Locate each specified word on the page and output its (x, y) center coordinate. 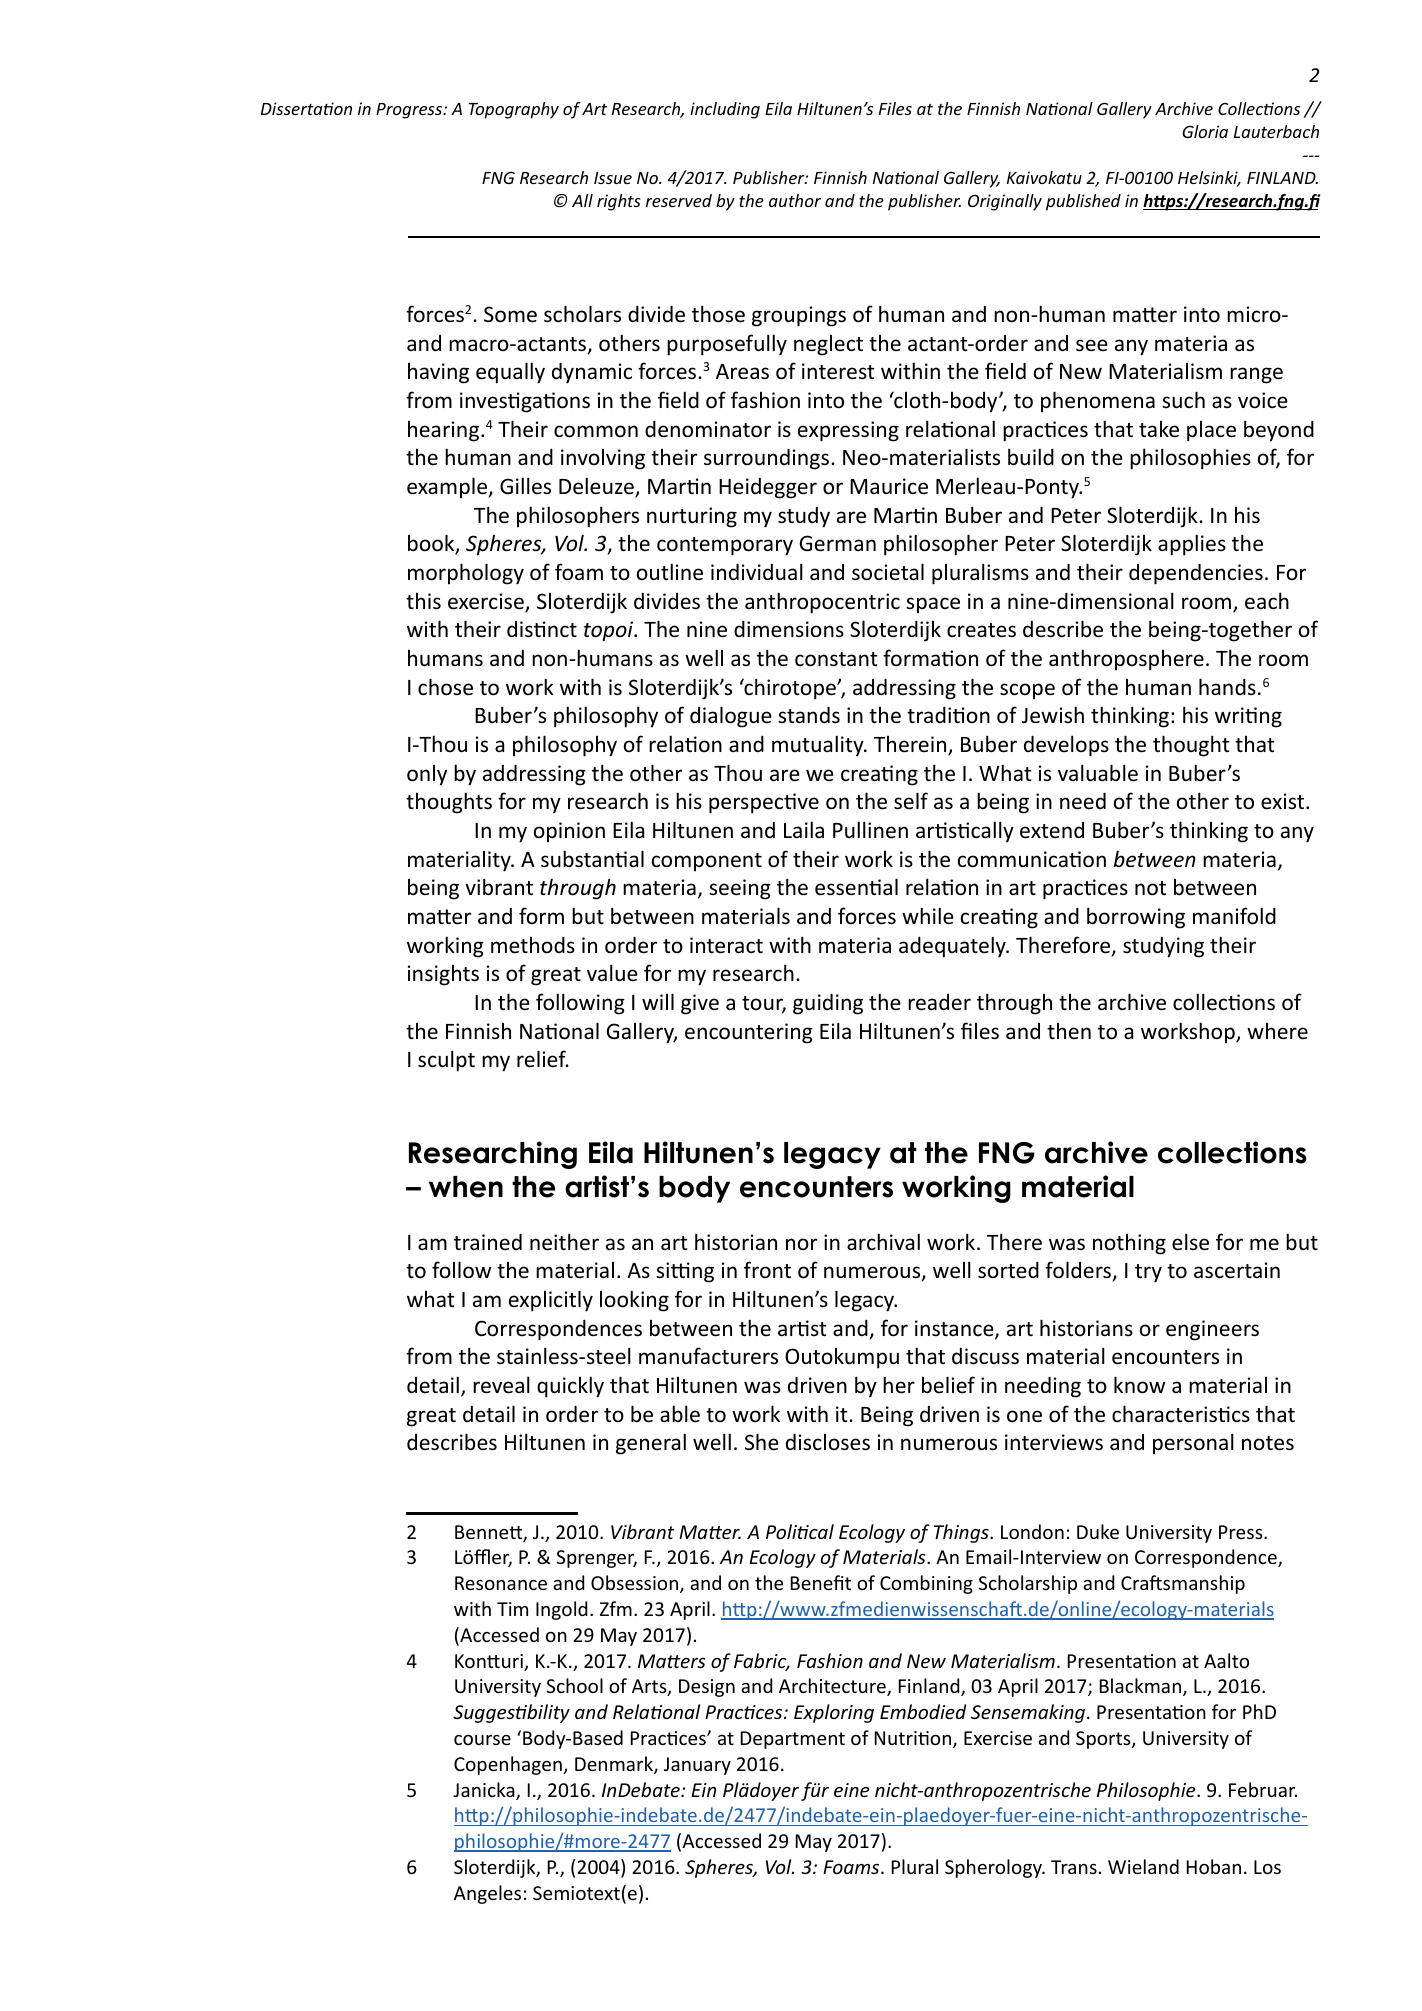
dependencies (1196, 574)
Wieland (1143, 1866)
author (795, 200)
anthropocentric (822, 603)
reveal (501, 1385)
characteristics (1181, 1414)
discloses (828, 1442)
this (423, 601)
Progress (410, 111)
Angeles (487, 1894)
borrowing (1136, 918)
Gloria (1205, 131)
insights (443, 975)
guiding (828, 1004)
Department (793, 1740)
